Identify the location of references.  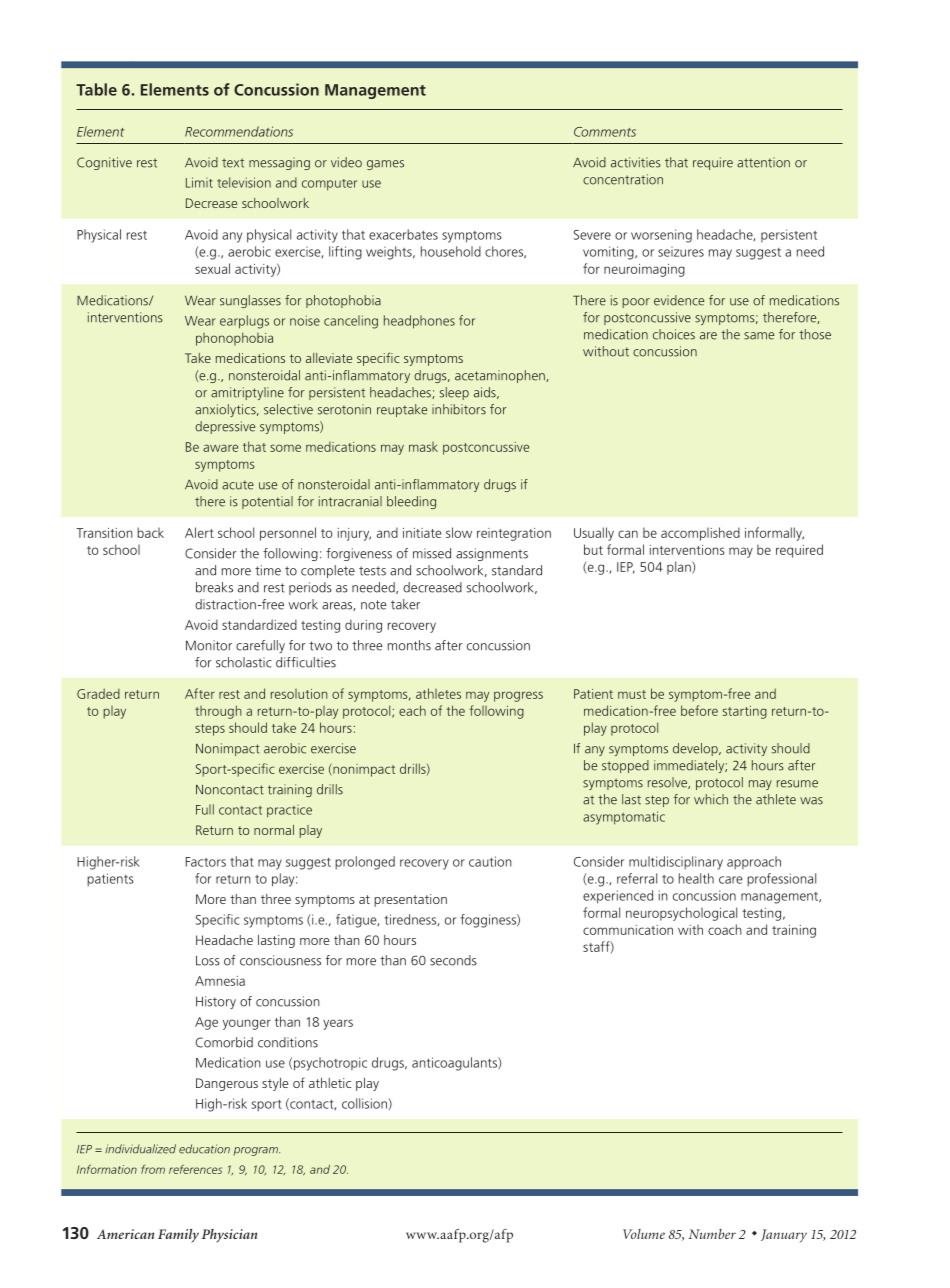
(195, 1169).
